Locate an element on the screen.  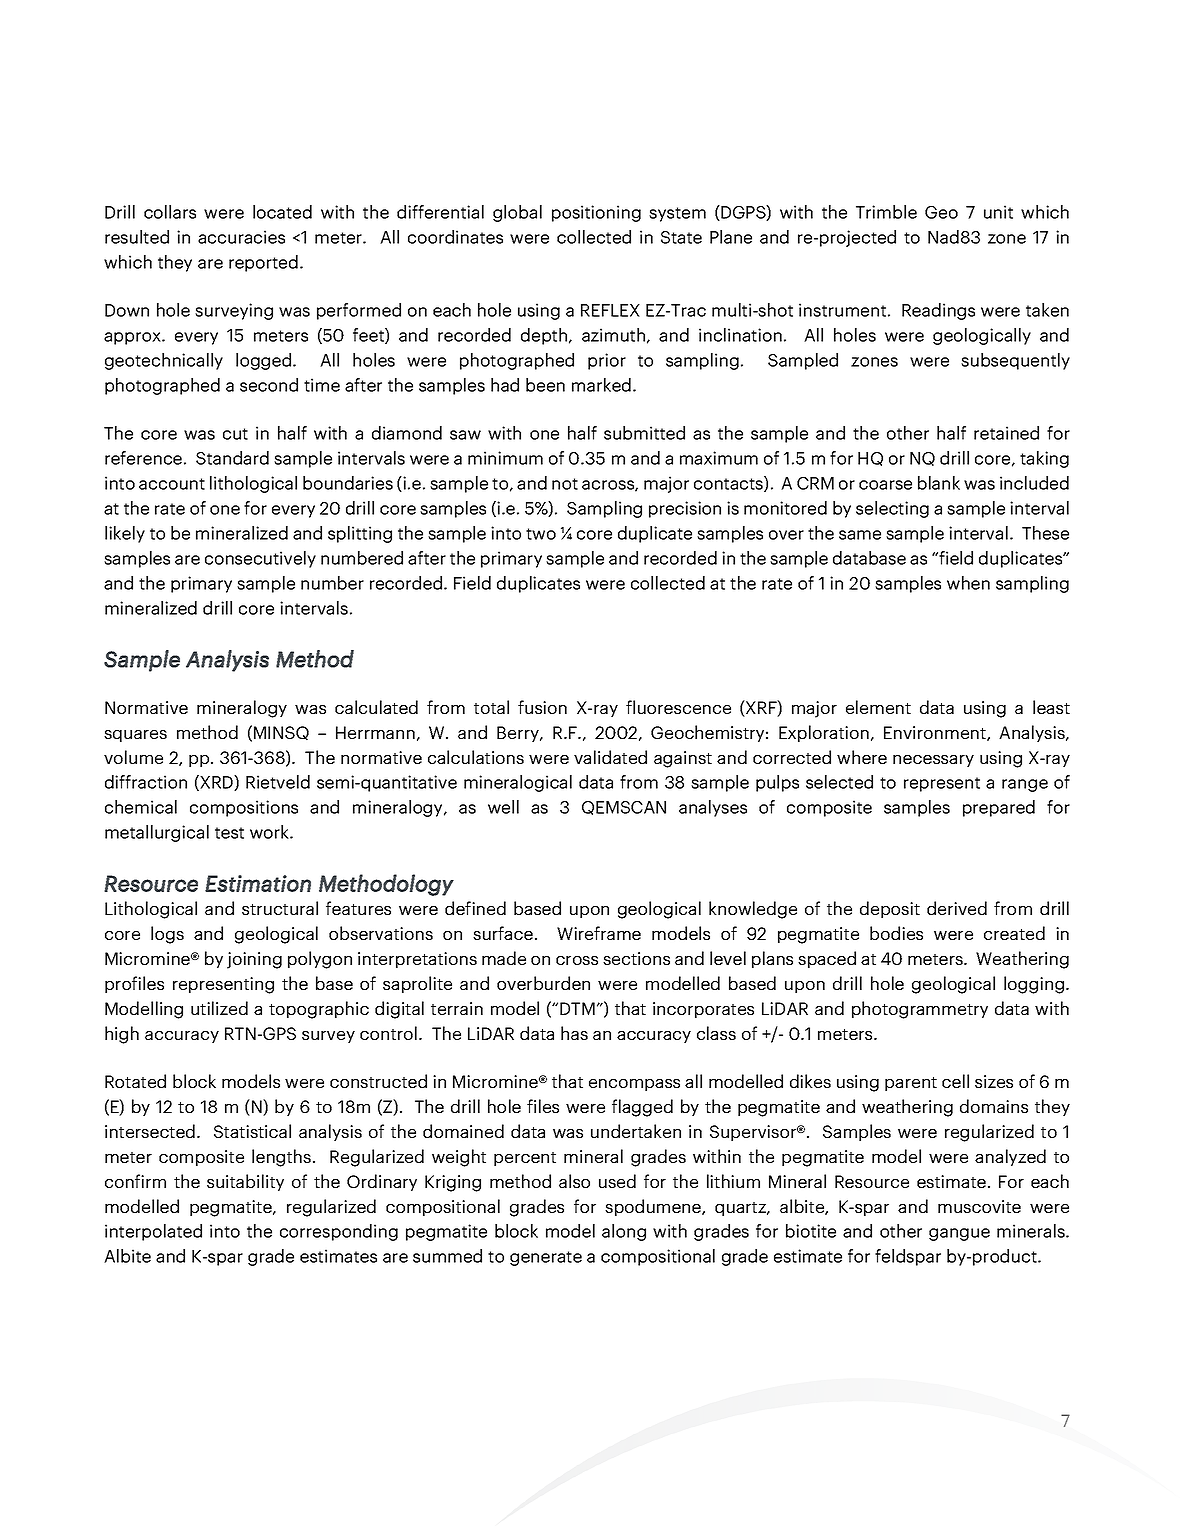
Standard is located at coordinates (232, 458).
